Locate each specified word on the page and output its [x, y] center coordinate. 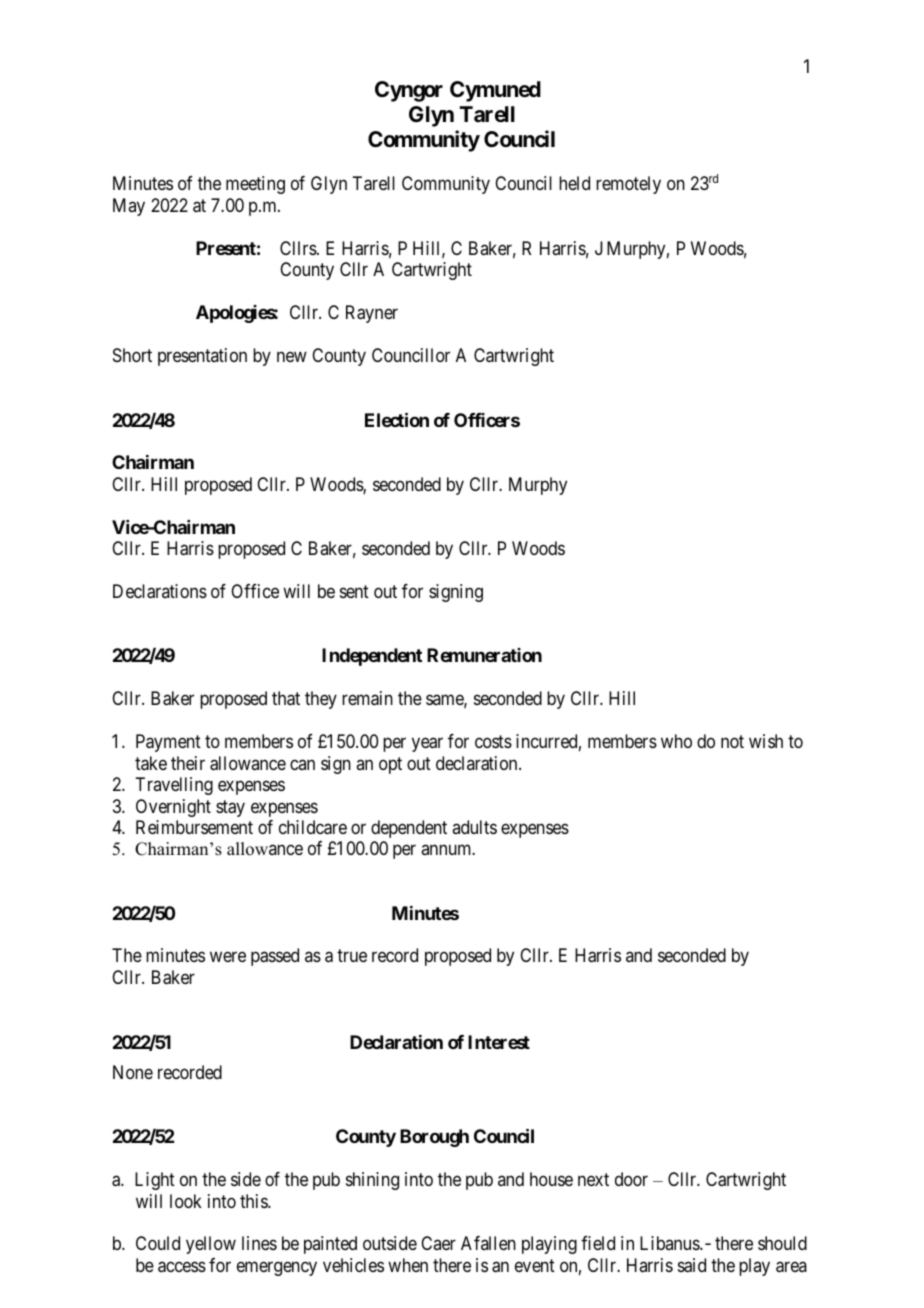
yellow [211, 1245]
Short [132, 355]
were [228, 957]
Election [397, 419]
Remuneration [484, 655]
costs [493, 741]
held [574, 183]
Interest [499, 1042]
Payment [168, 743]
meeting [255, 185]
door [631, 1179]
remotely [628, 185]
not [732, 741]
